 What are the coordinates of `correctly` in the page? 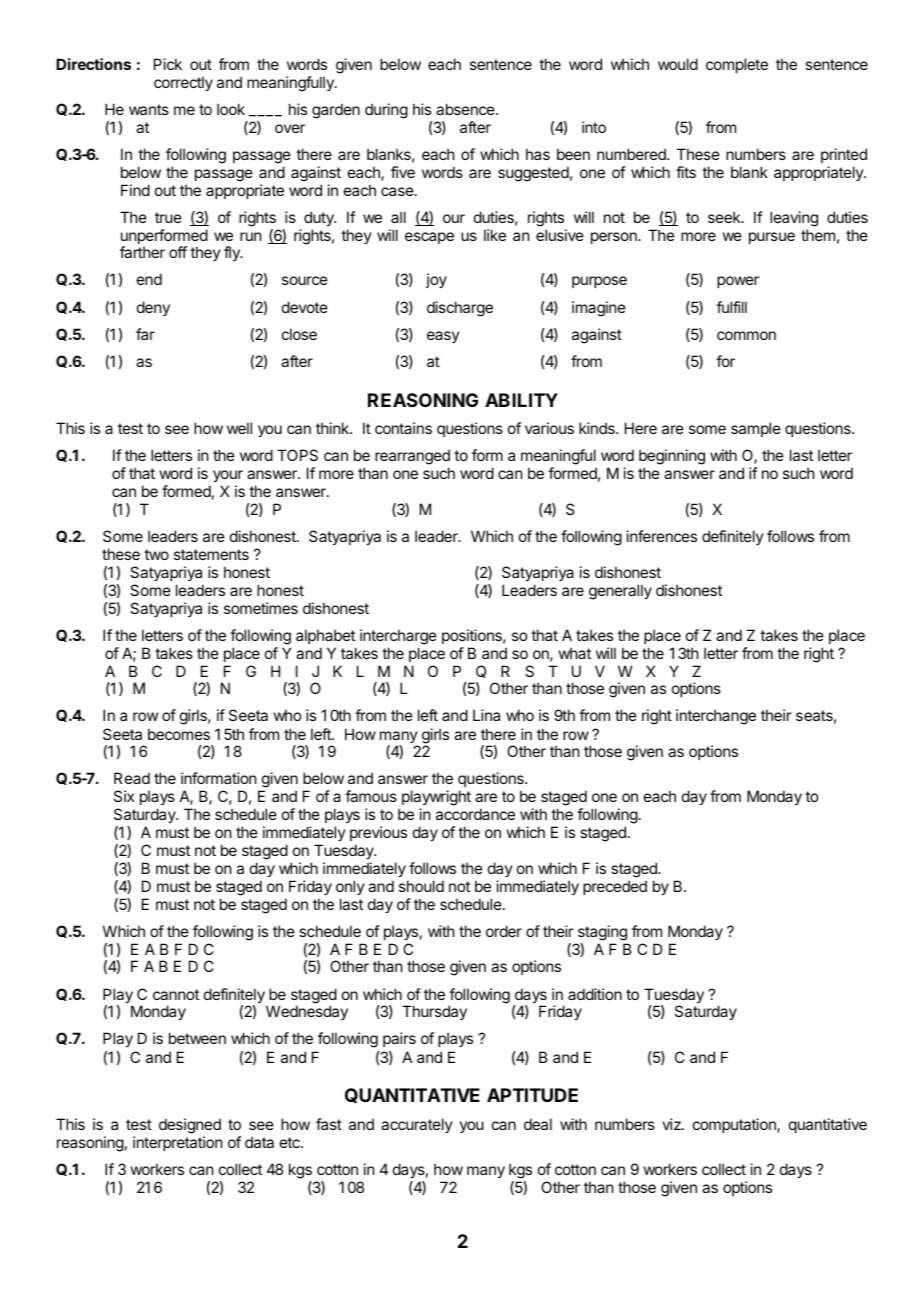 It's located at (183, 83).
